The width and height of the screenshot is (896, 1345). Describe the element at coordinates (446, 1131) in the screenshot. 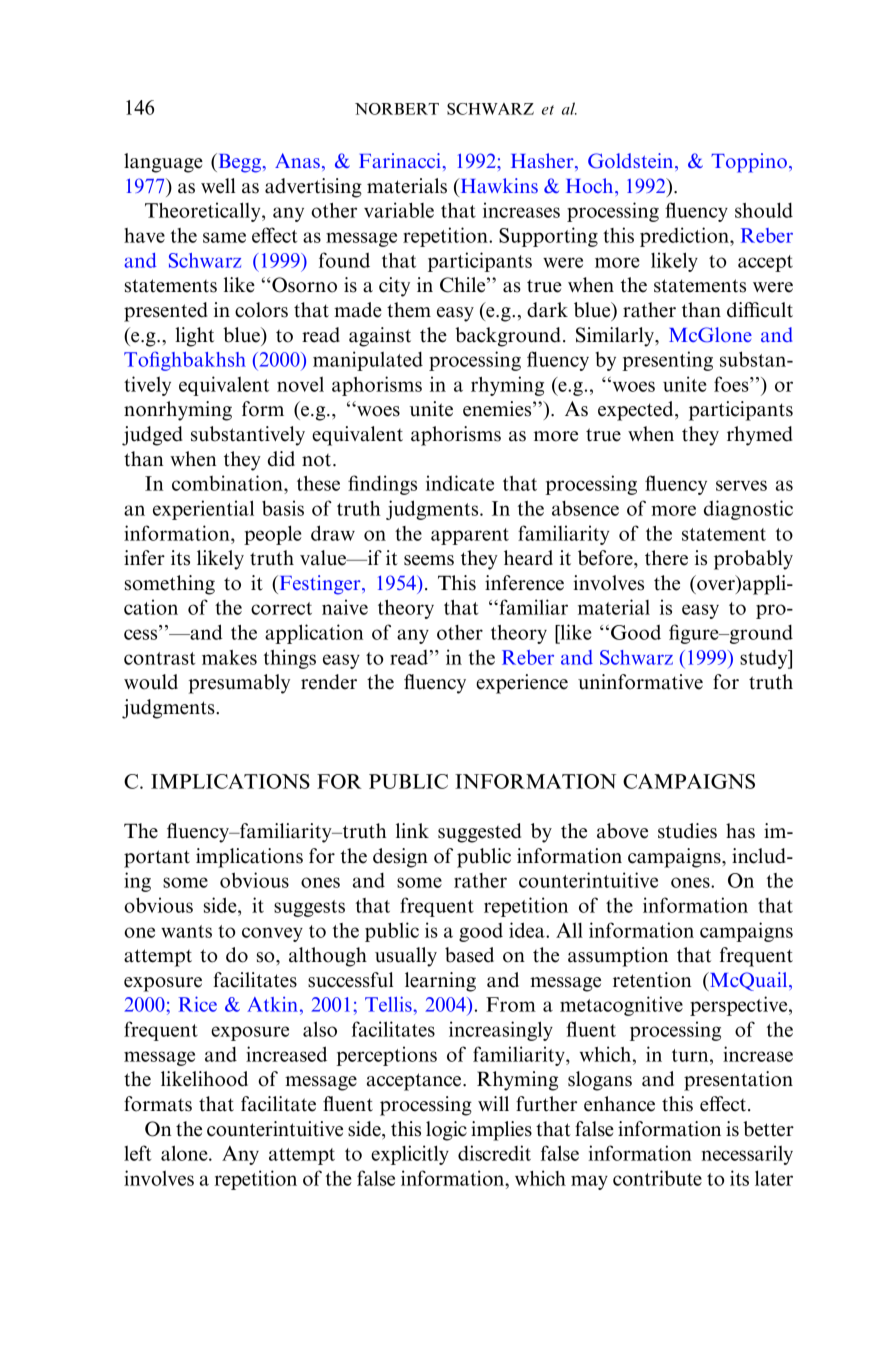

I see `logic` at that location.
